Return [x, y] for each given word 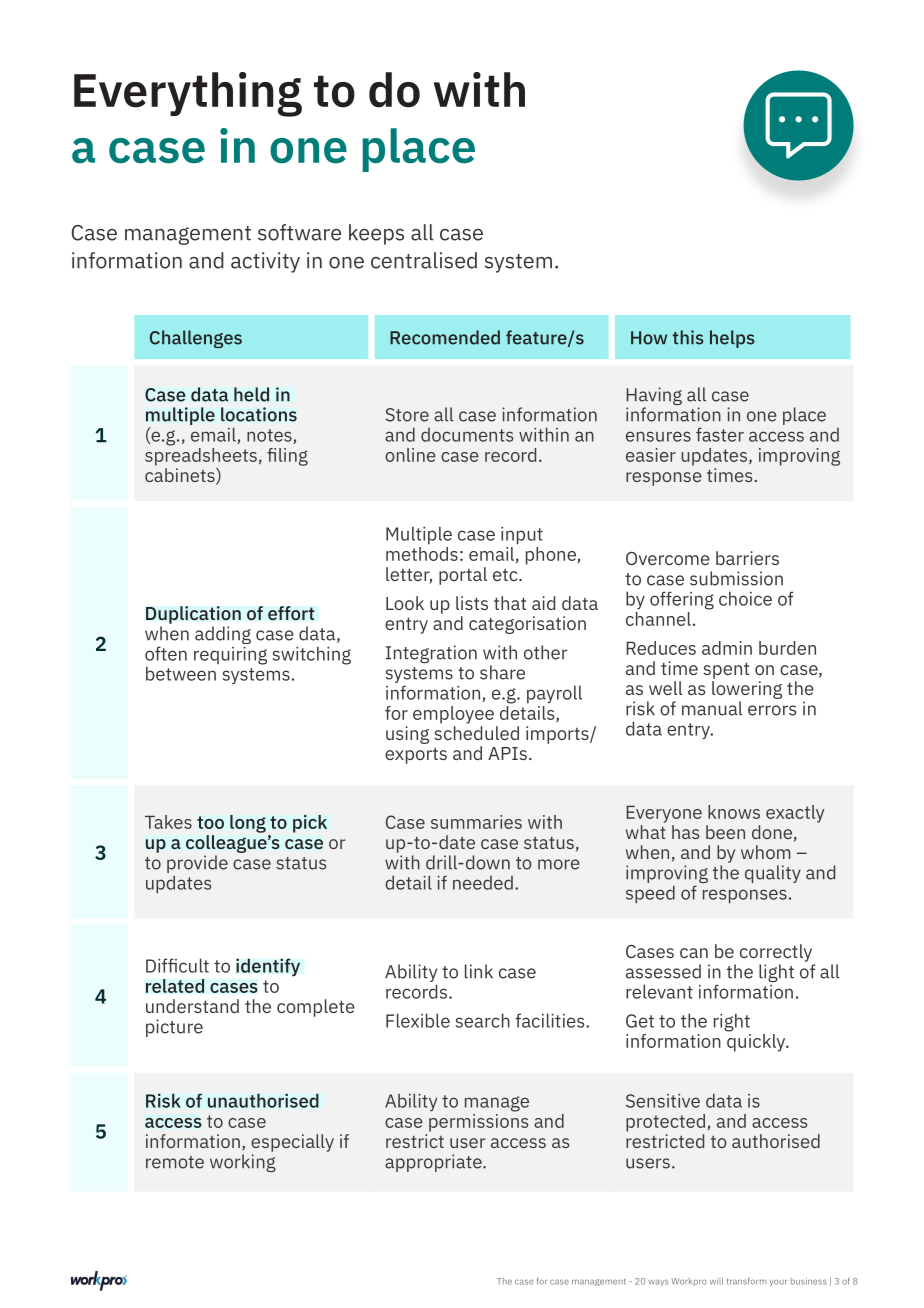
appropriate [434, 1163]
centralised [424, 260]
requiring [230, 655]
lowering [747, 691]
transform [747, 1281]
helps [732, 339]
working [243, 1163]
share [502, 672]
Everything [188, 94]
